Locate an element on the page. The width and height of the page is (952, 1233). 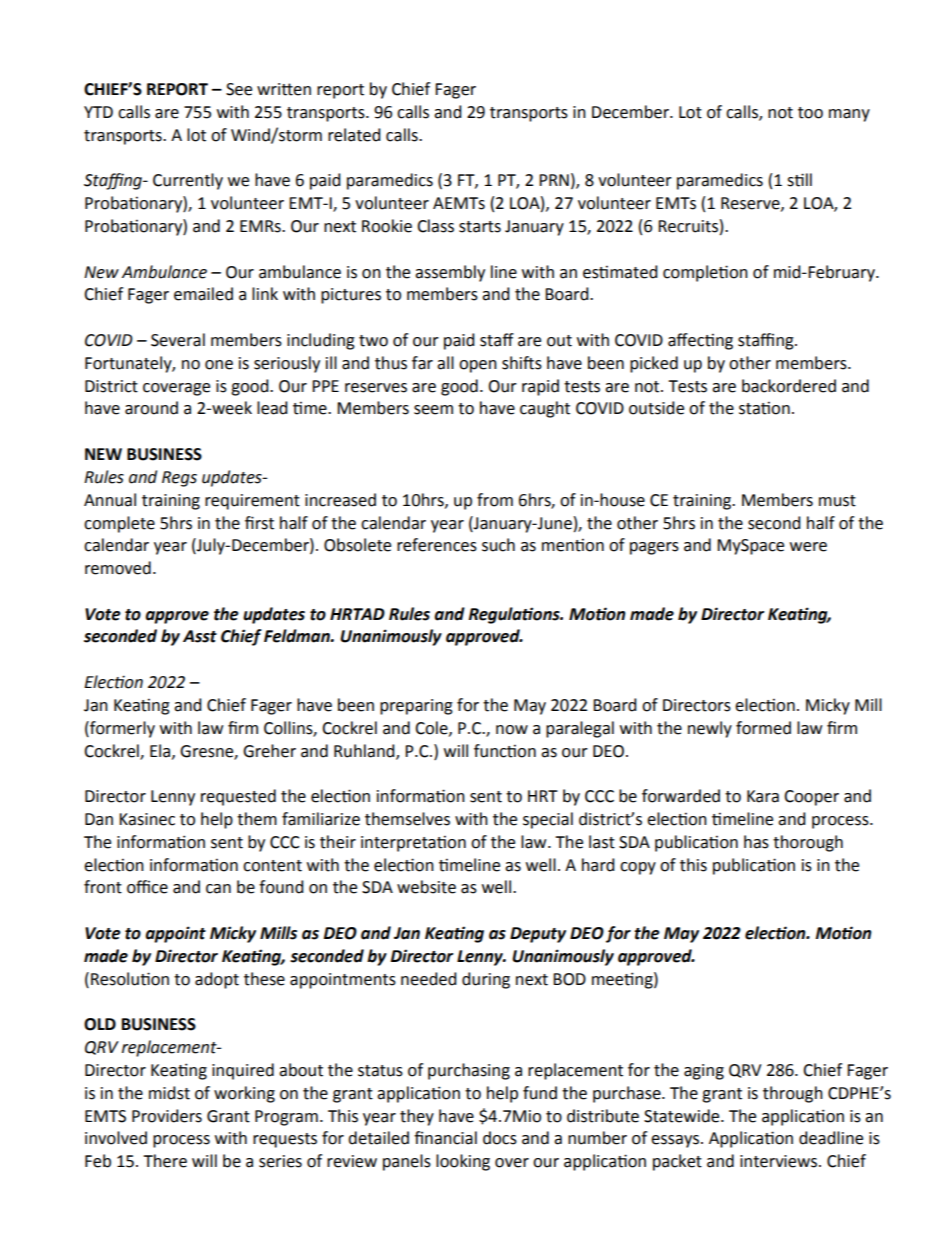
too is located at coordinates (810, 113).
